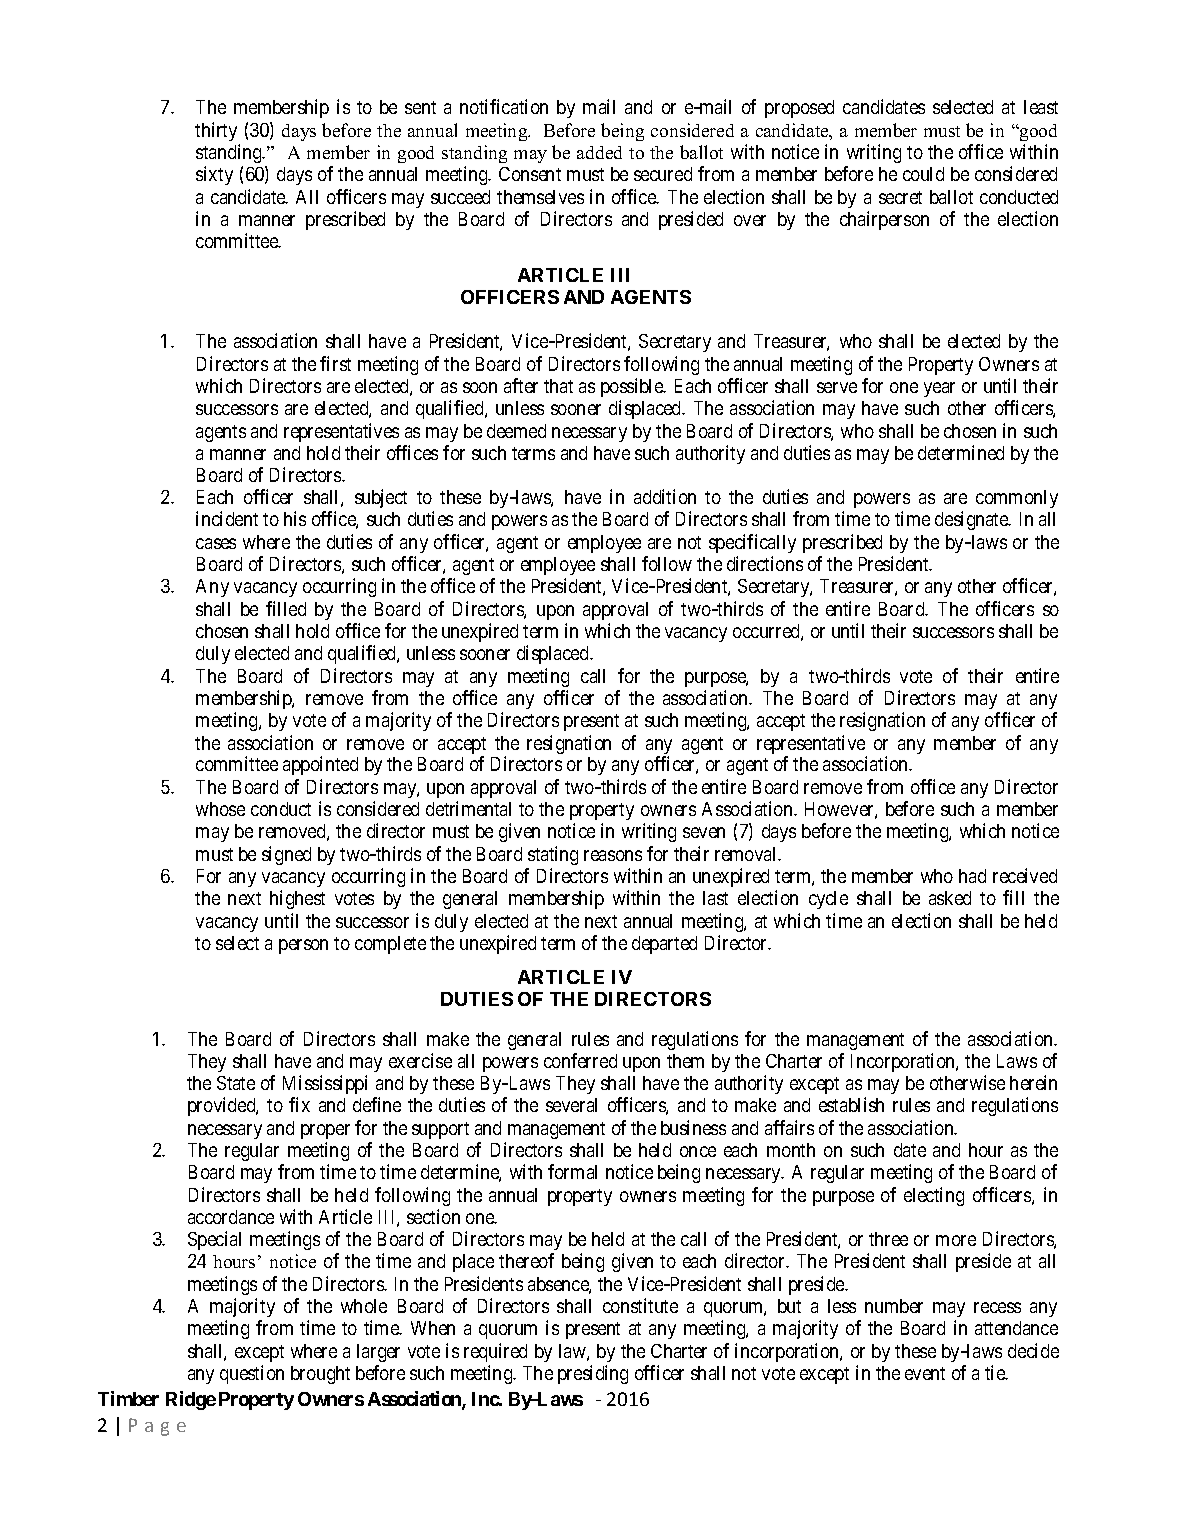 The image size is (1186, 1534). I want to click on asked, so click(950, 898).
